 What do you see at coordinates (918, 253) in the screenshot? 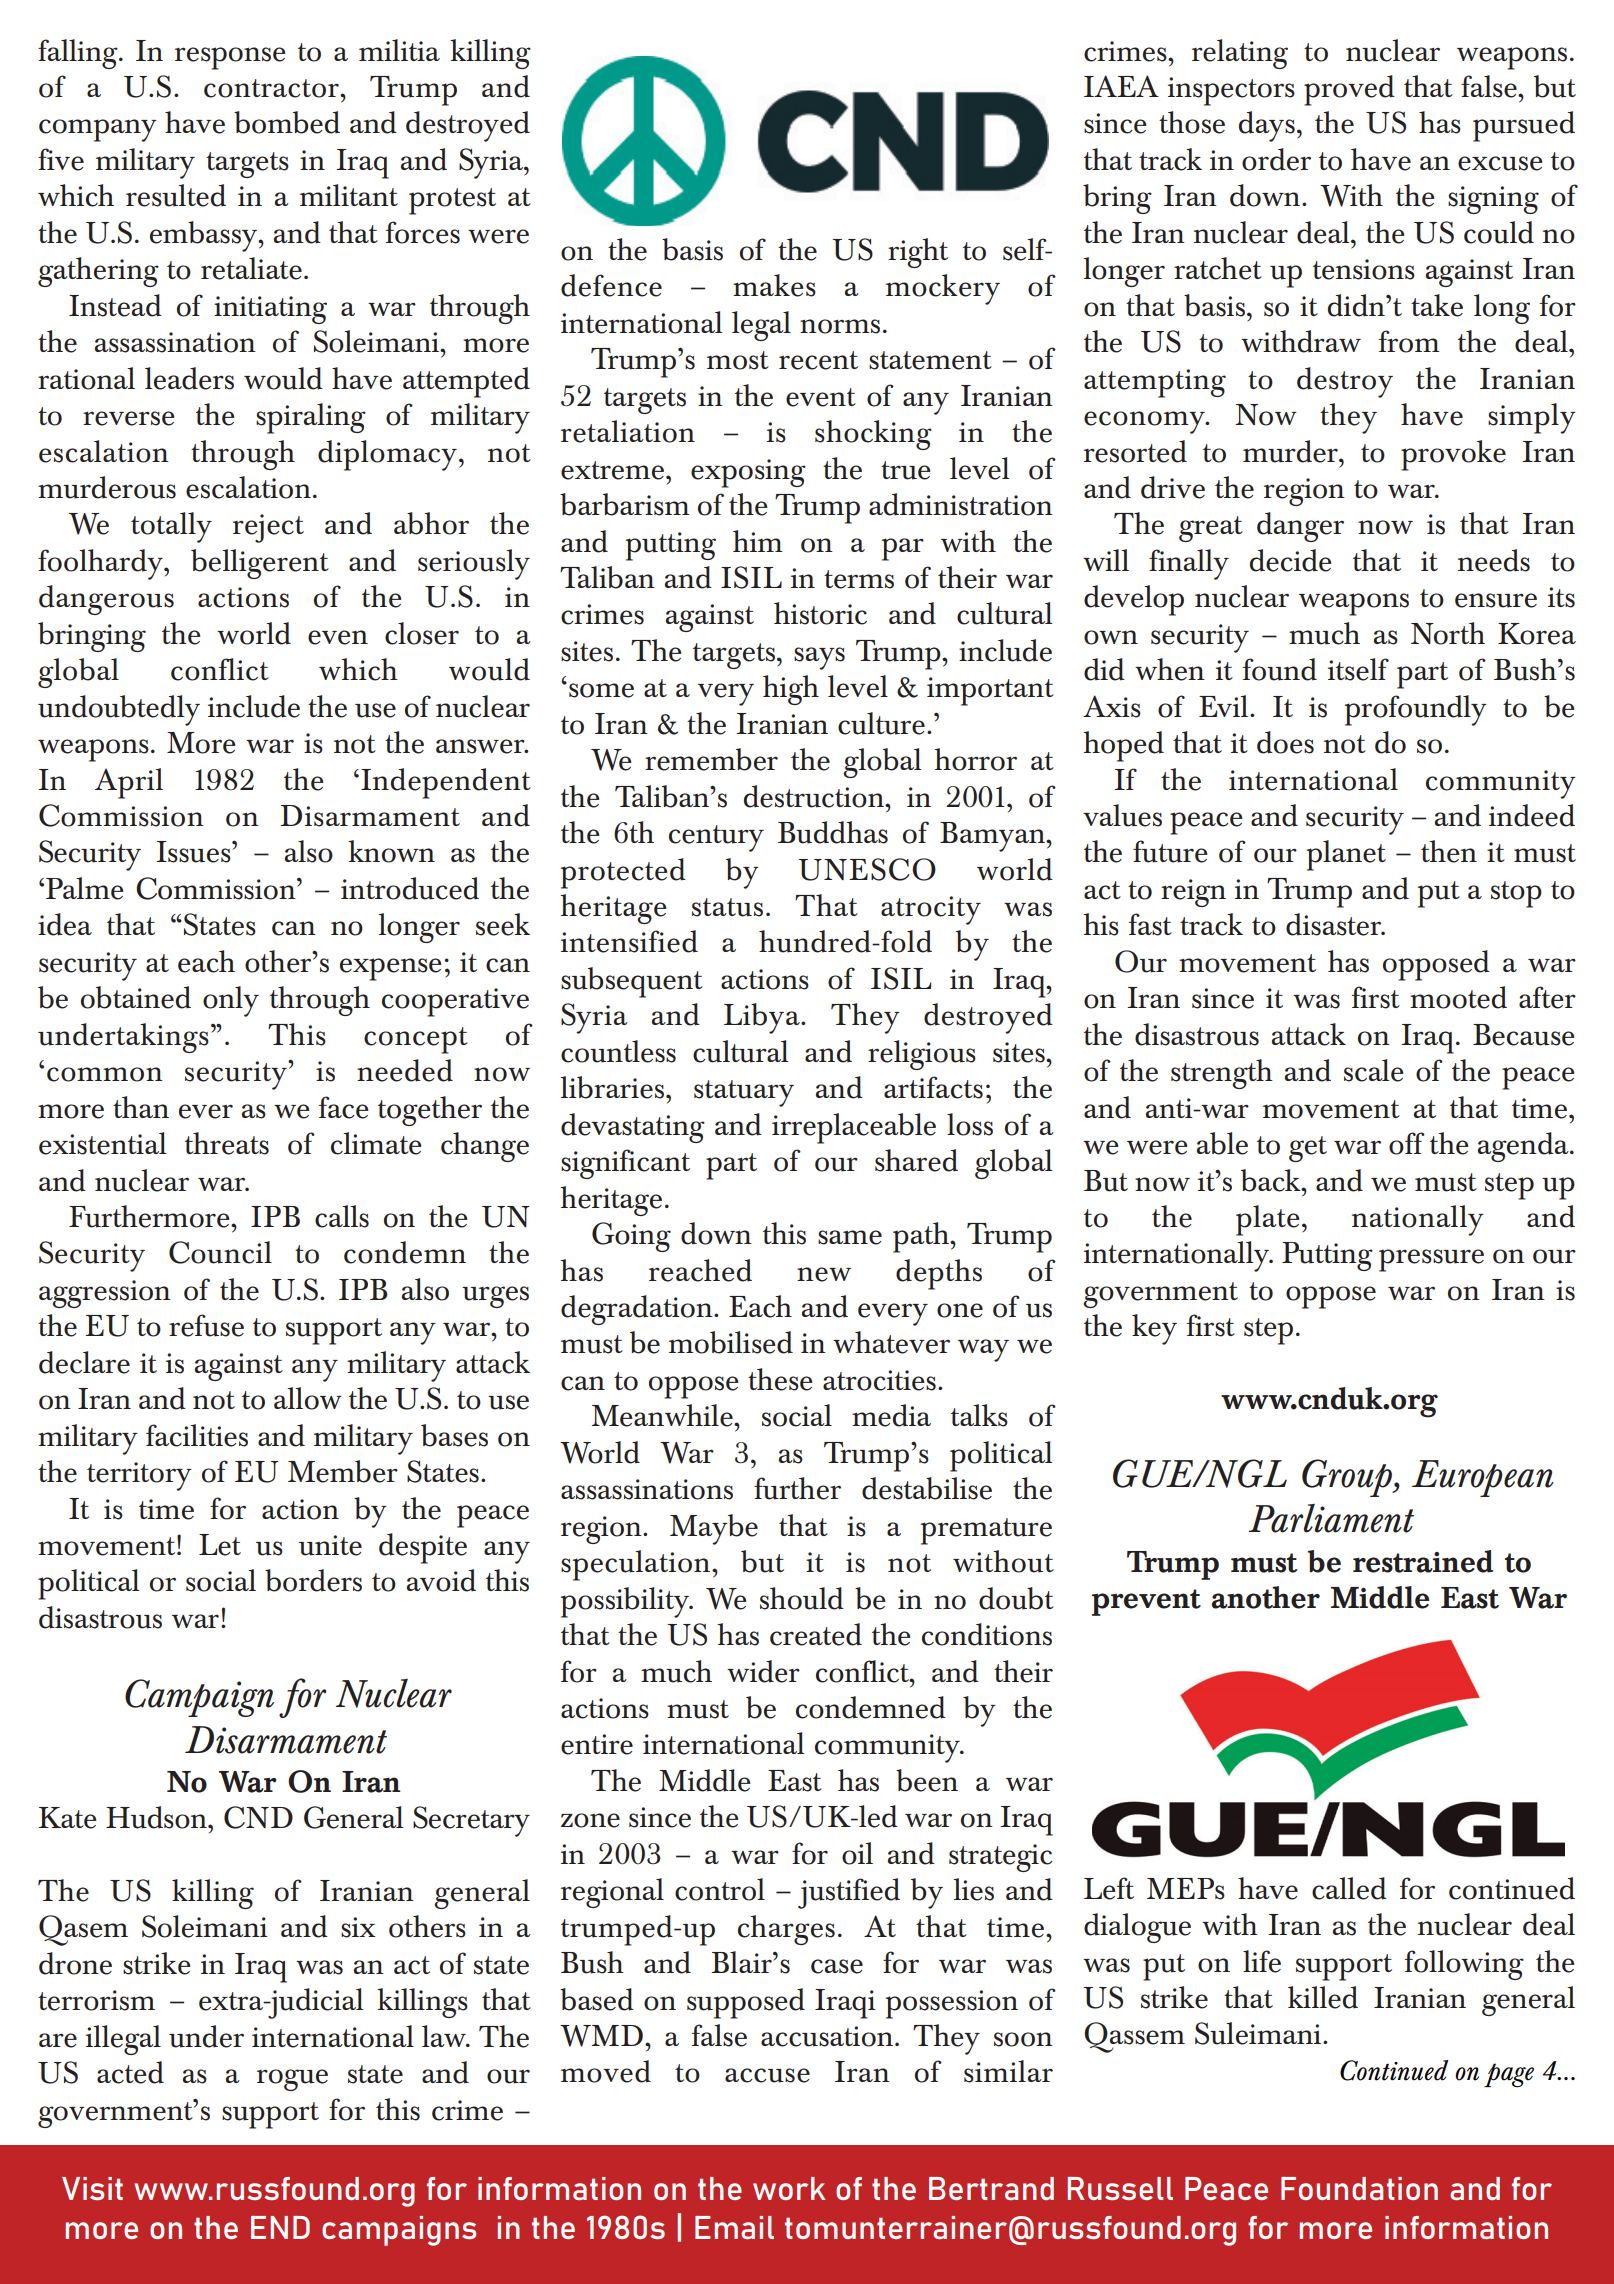
I see `right` at bounding box center [918, 253].
